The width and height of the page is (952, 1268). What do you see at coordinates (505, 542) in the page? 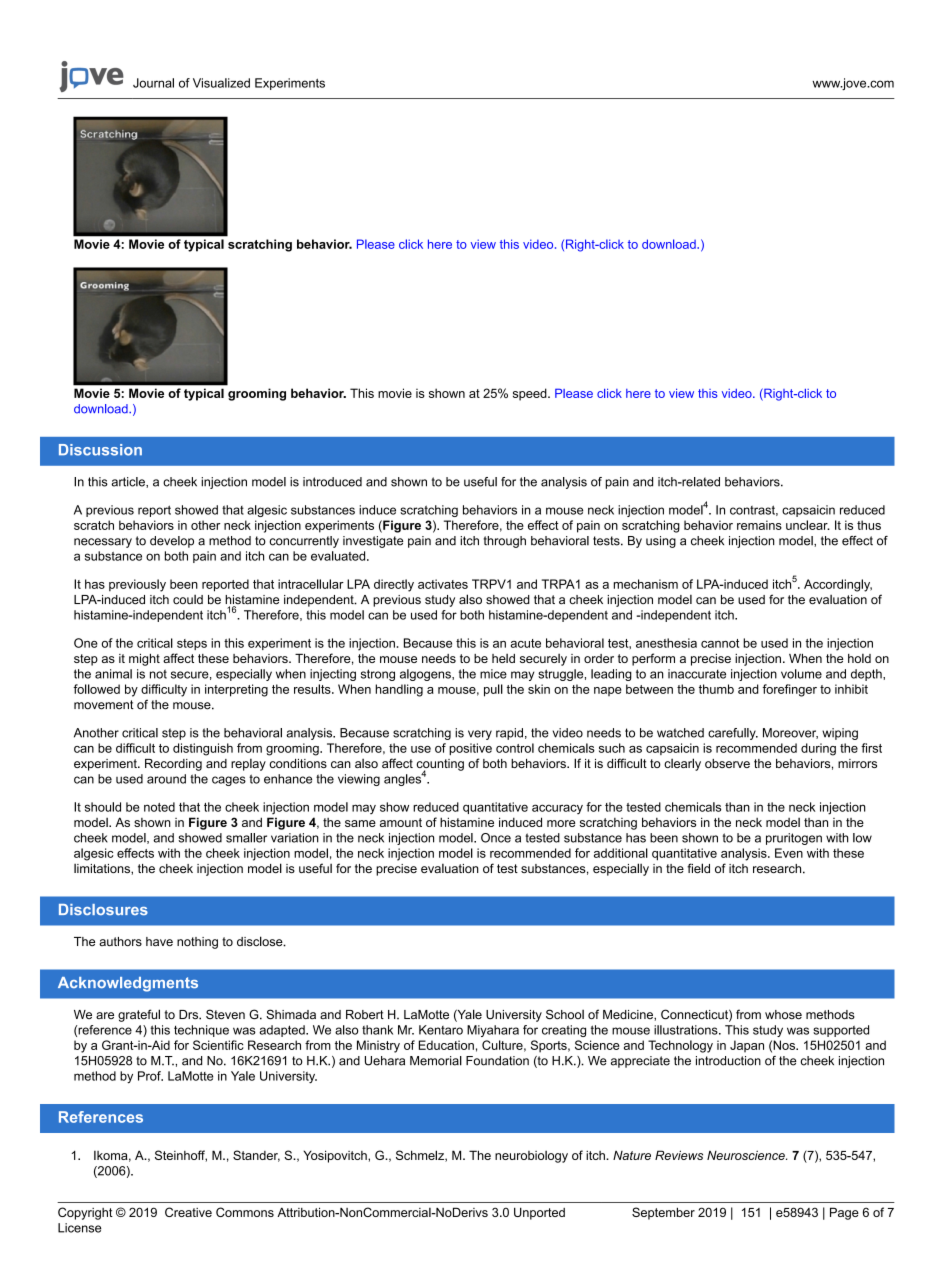
I see `through` at bounding box center [505, 542].
